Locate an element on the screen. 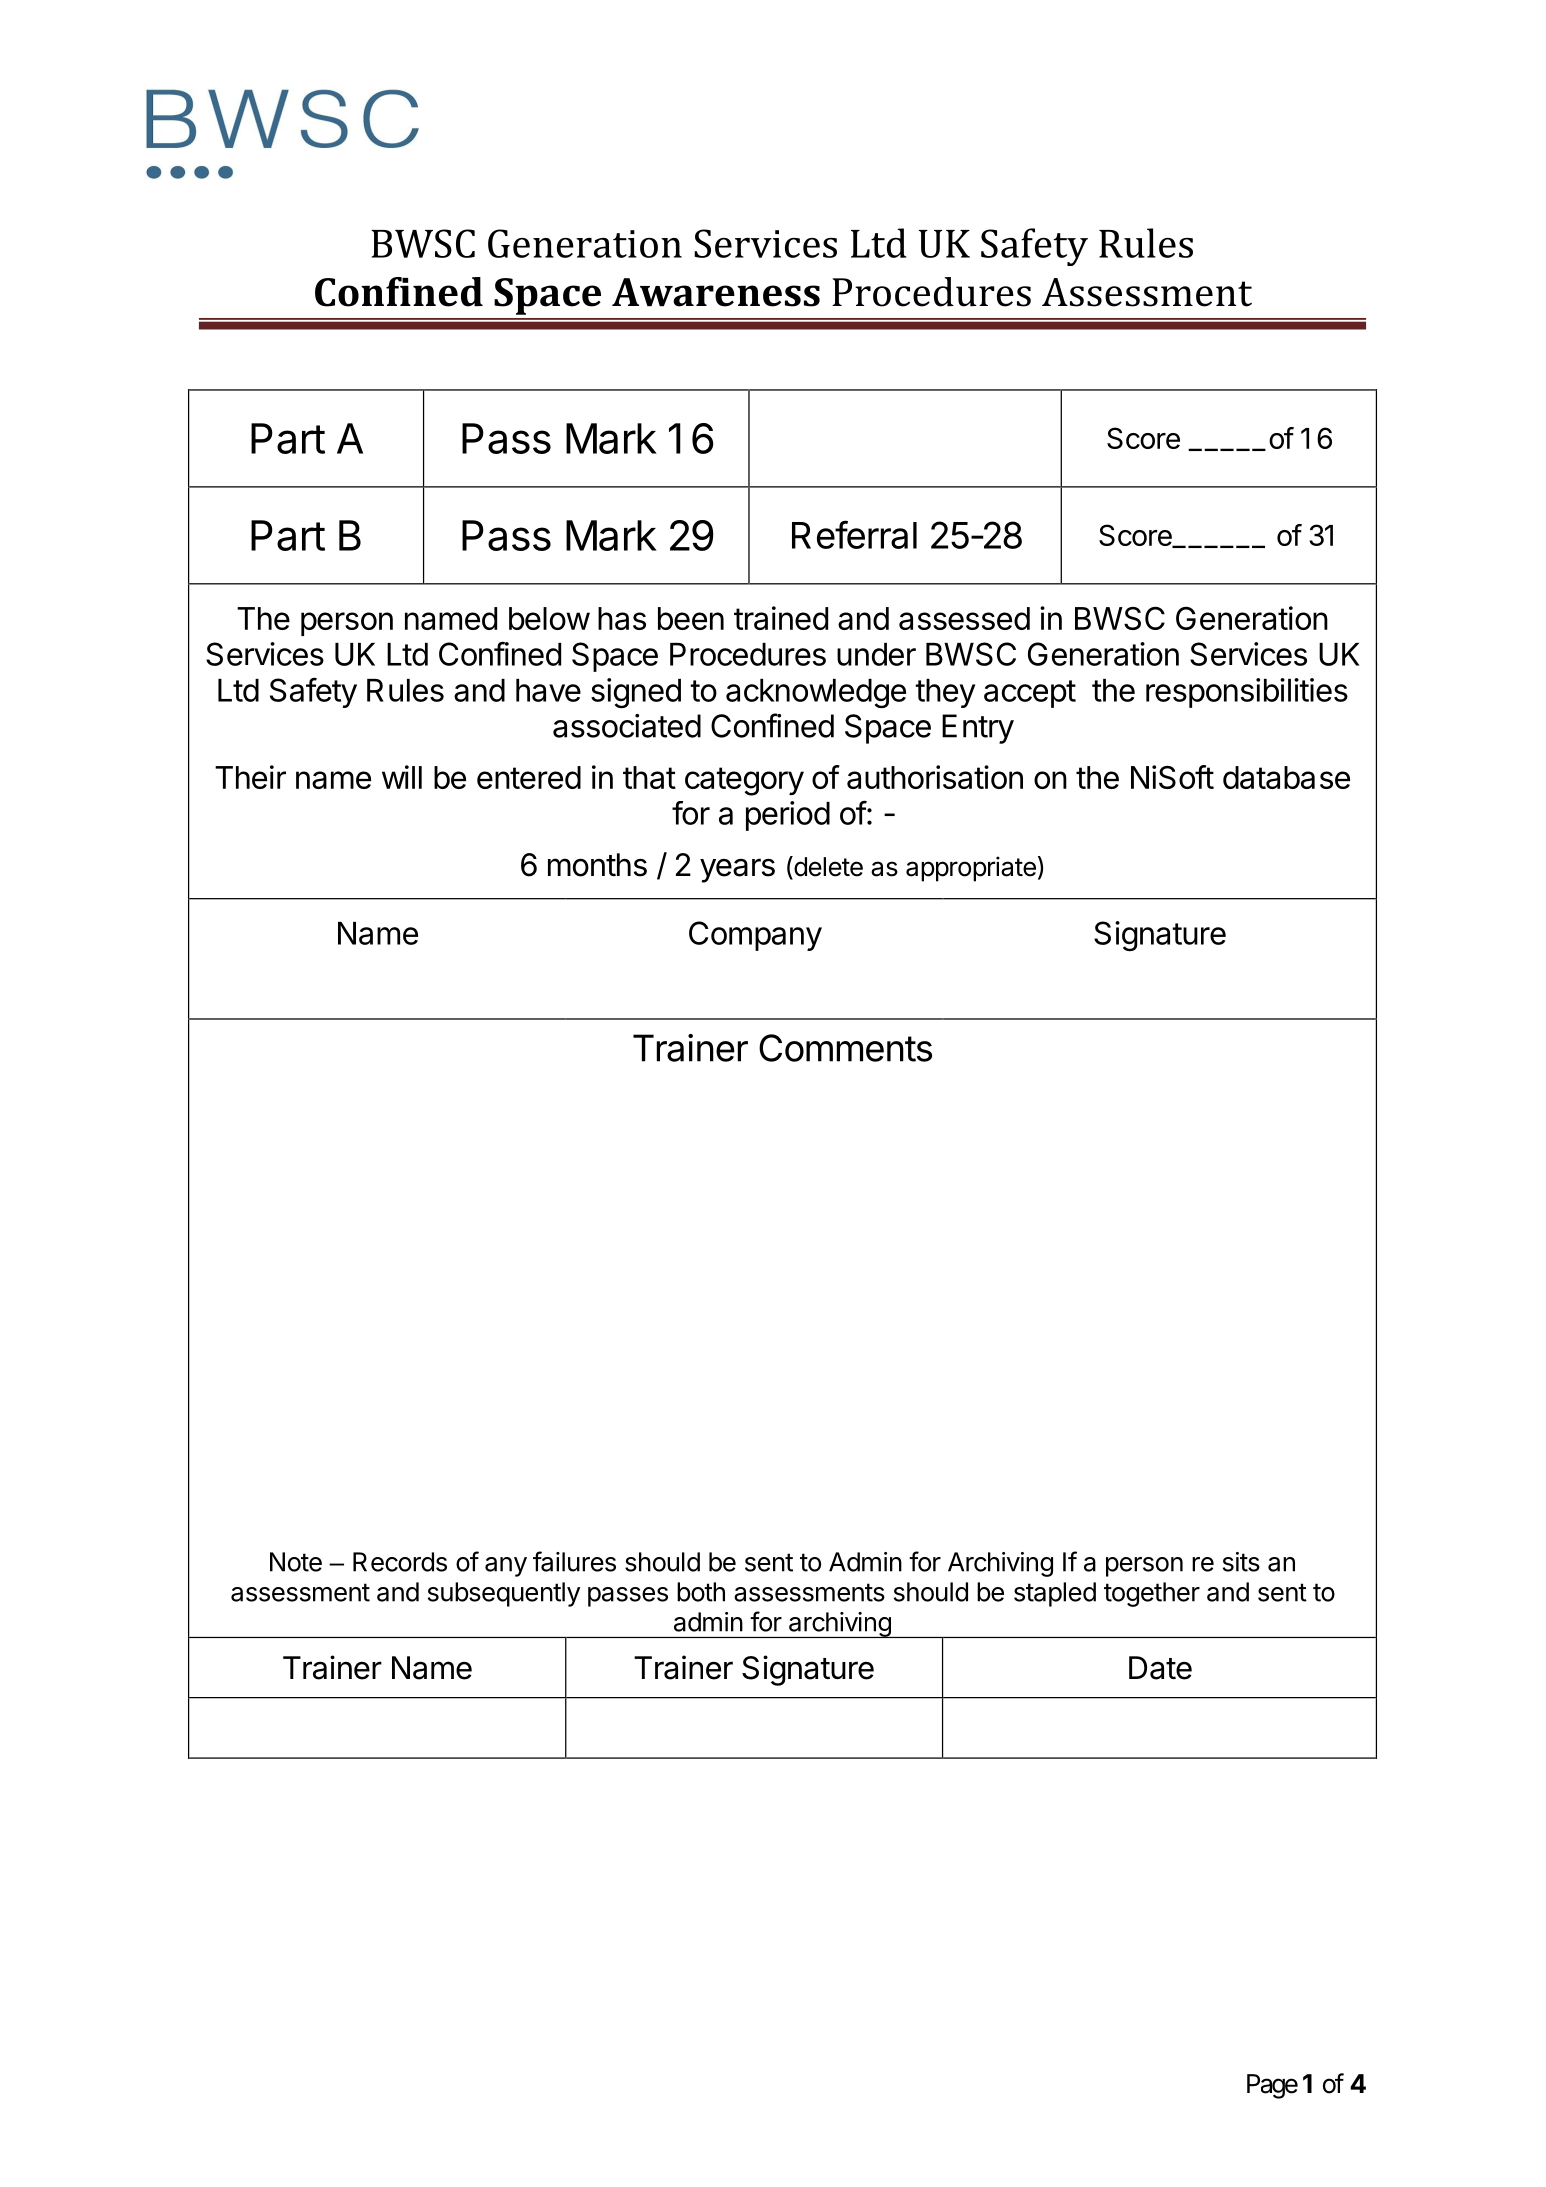 This screenshot has width=1546, height=2187. both is located at coordinates (701, 1592).
